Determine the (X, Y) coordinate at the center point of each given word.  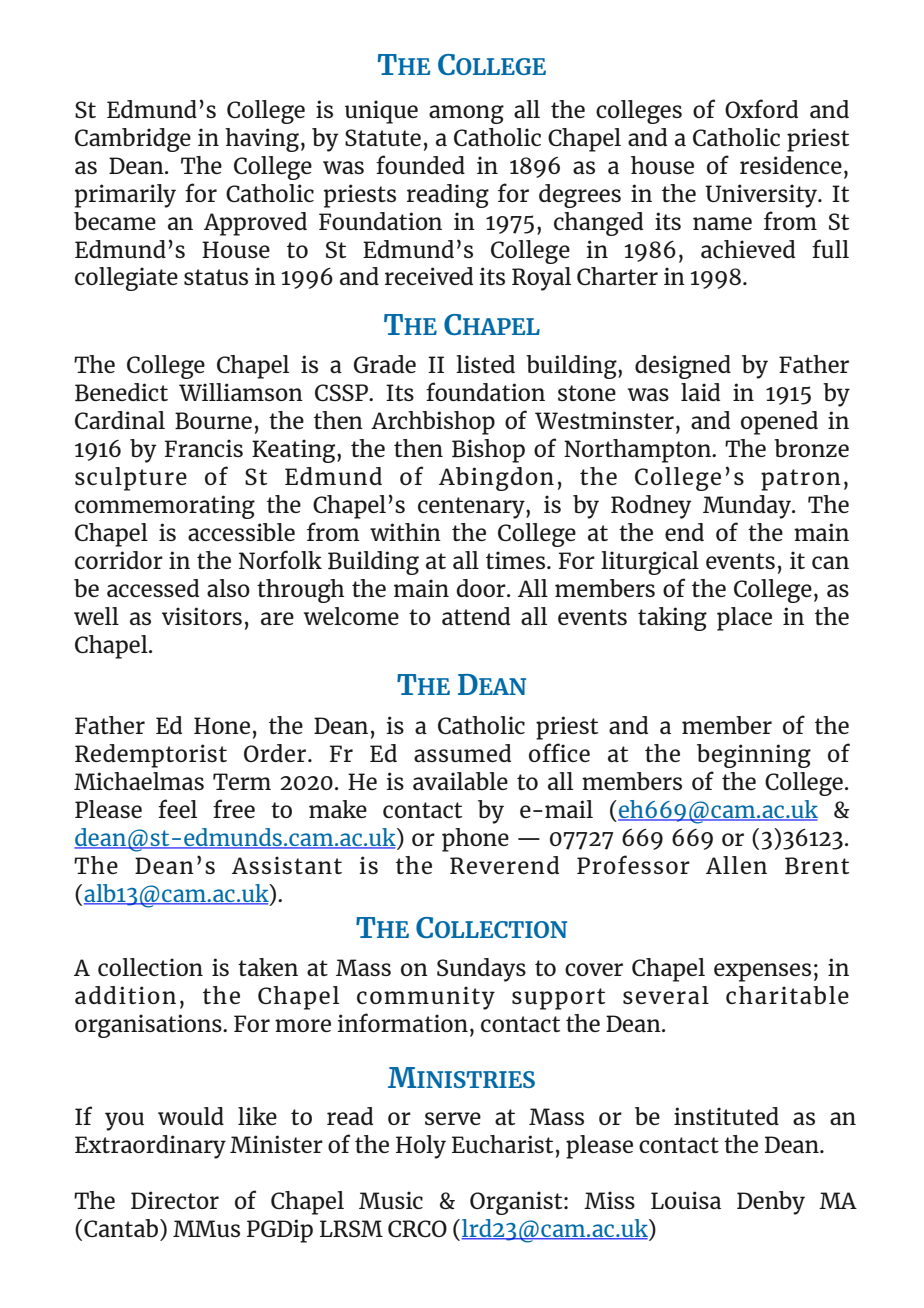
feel (177, 808)
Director (175, 1200)
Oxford (761, 108)
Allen (736, 865)
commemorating (165, 507)
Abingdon (496, 479)
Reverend (504, 865)
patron (801, 480)
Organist (517, 1203)
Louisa (686, 1200)
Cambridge (133, 140)
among (466, 114)
